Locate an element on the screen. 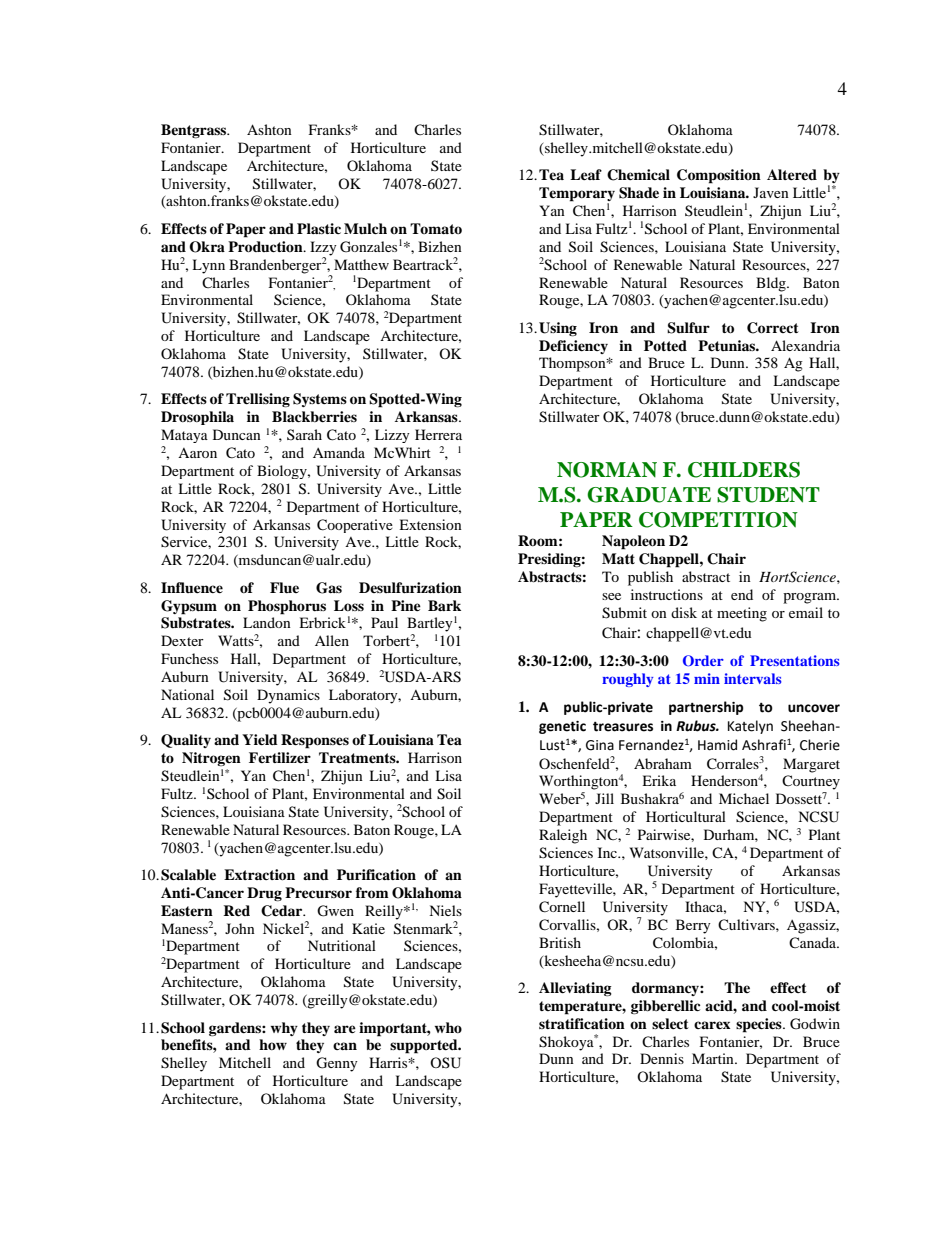 This screenshot has height=1233, width=952. Deficiency is located at coordinates (573, 347).
